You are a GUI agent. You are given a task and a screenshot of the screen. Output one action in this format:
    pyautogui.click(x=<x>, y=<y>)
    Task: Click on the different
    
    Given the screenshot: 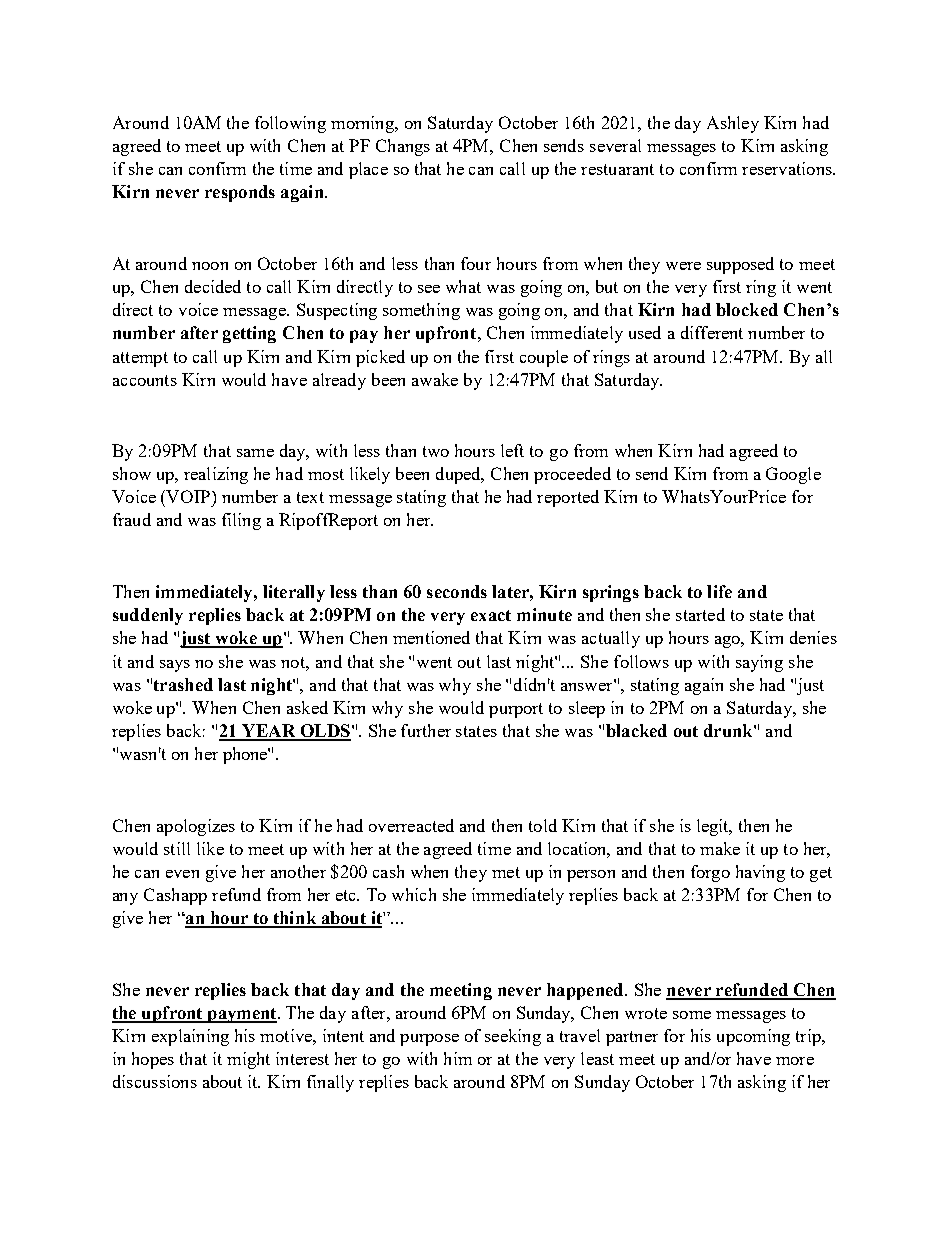 What is the action you would take?
    pyautogui.click(x=712, y=332)
